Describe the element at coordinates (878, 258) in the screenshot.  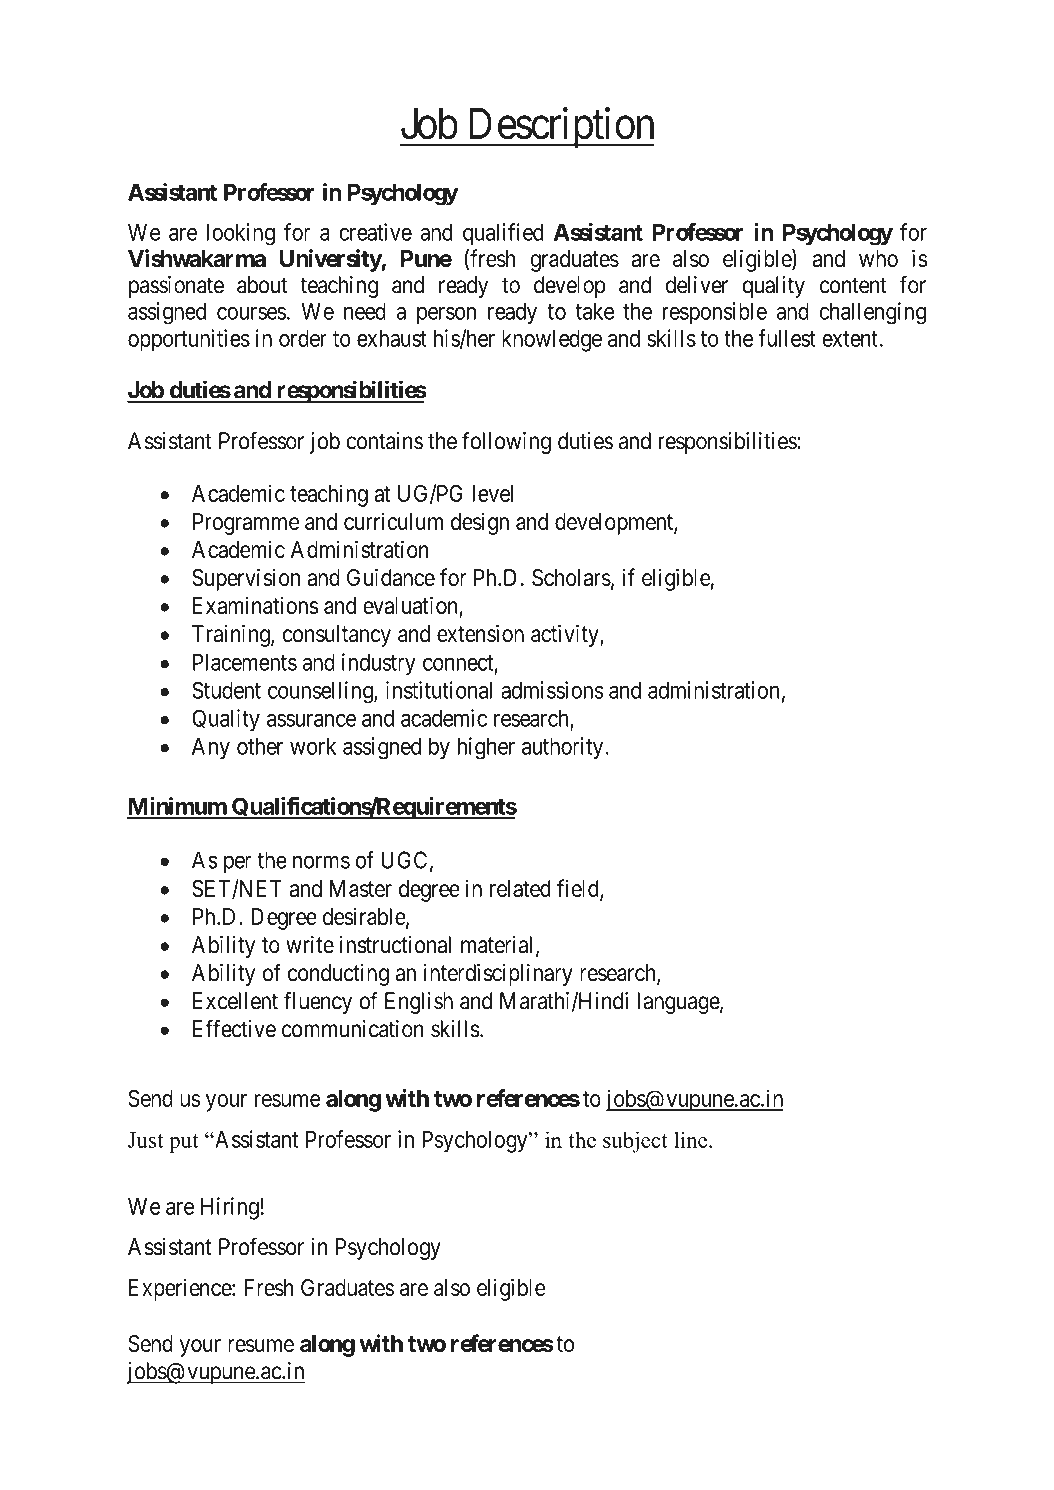
I see `who` at that location.
